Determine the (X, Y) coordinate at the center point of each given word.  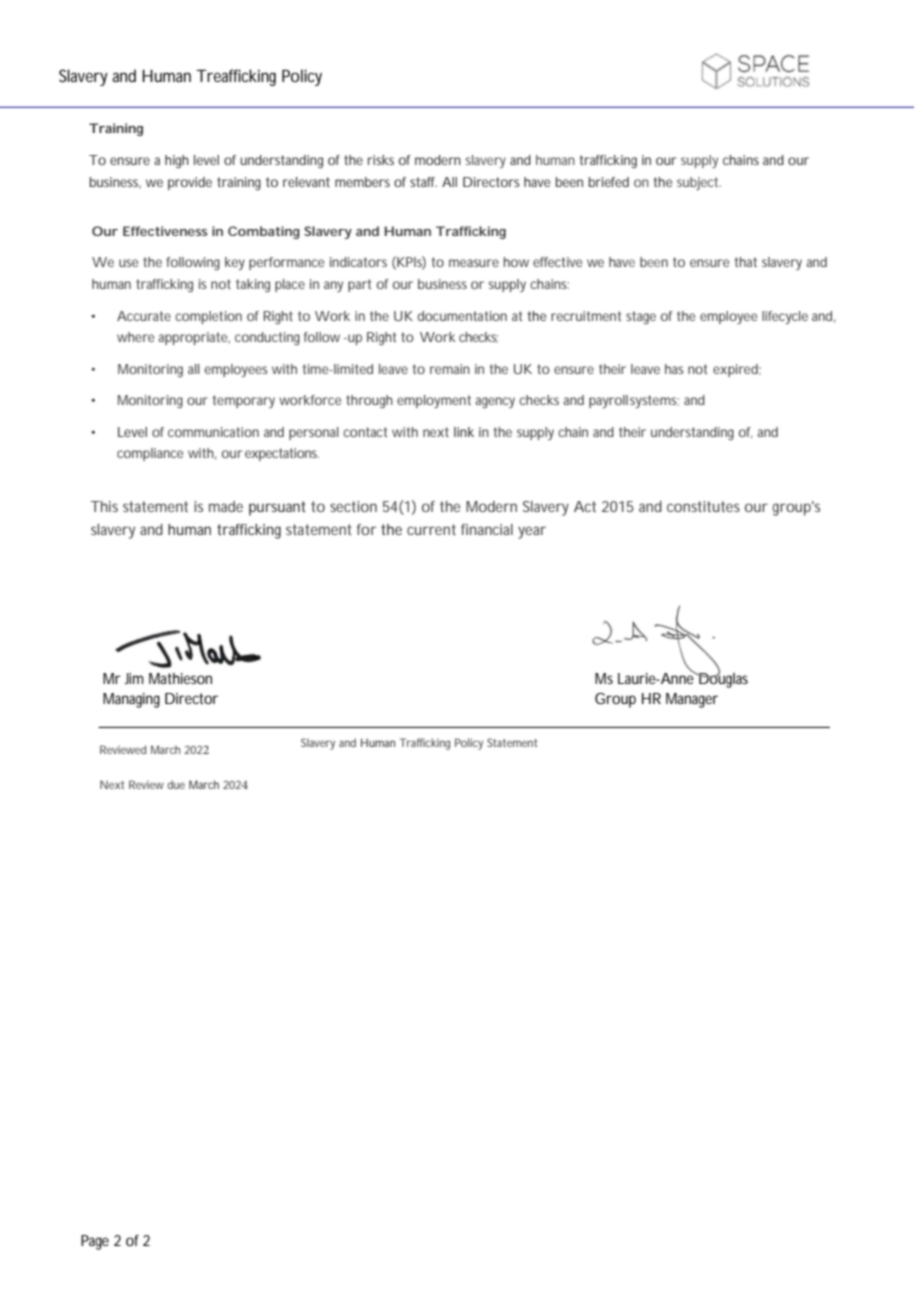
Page (95, 1242)
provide (190, 183)
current (431, 529)
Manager (692, 700)
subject (698, 183)
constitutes (703, 506)
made (226, 506)
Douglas (722, 679)
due (176, 784)
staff (423, 182)
